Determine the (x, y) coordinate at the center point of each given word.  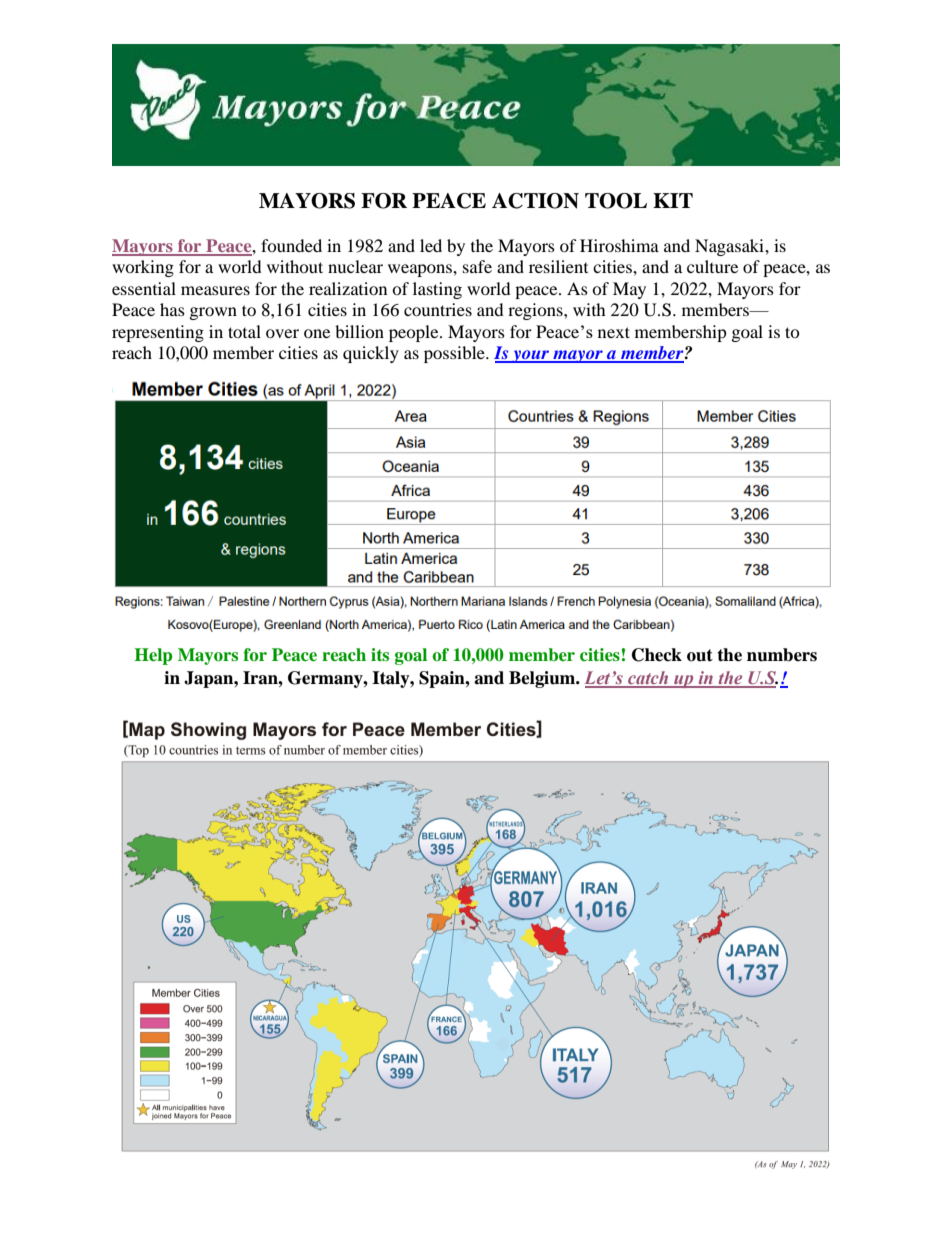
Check (657, 655)
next (614, 332)
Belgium (543, 679)
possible (455, 354)
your (531, 356)
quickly (371, 354)
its (380, 654)
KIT (673, 200)
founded (291, 245)
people (415, 333)
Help (153, 656)
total (244, 331)
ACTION (535, 201)
